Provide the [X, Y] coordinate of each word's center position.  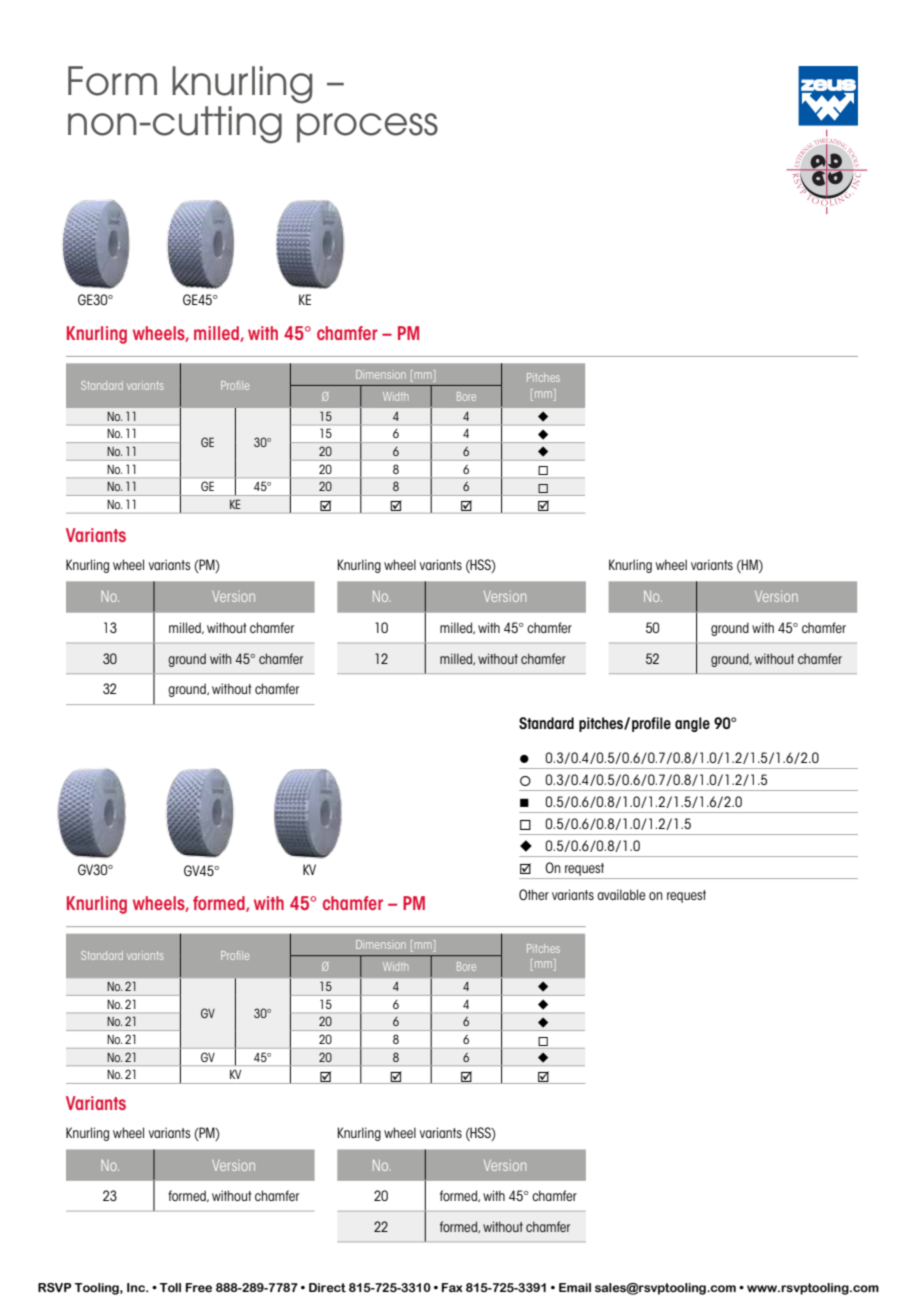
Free [199, 1287]
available [621, 894]
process [367, 128]
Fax [452, 1287]
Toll [170, 1287]
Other [534, 894]
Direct [327, 1287]
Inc [137, 1287]
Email [575, 1287]
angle [692, 724]
